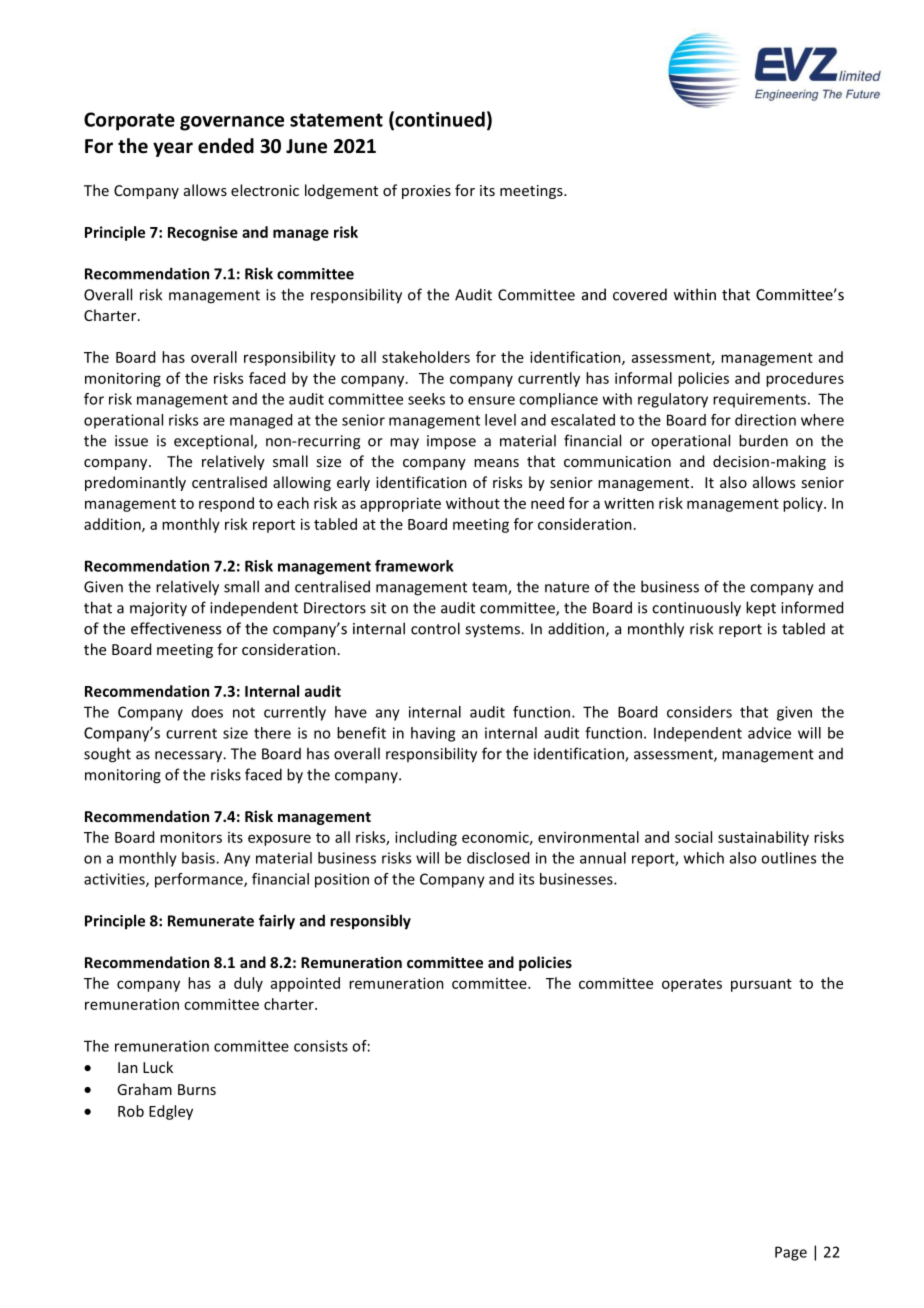 This image has height=1308, width=924. I want to click on Remunerate, so click(211, 921).
